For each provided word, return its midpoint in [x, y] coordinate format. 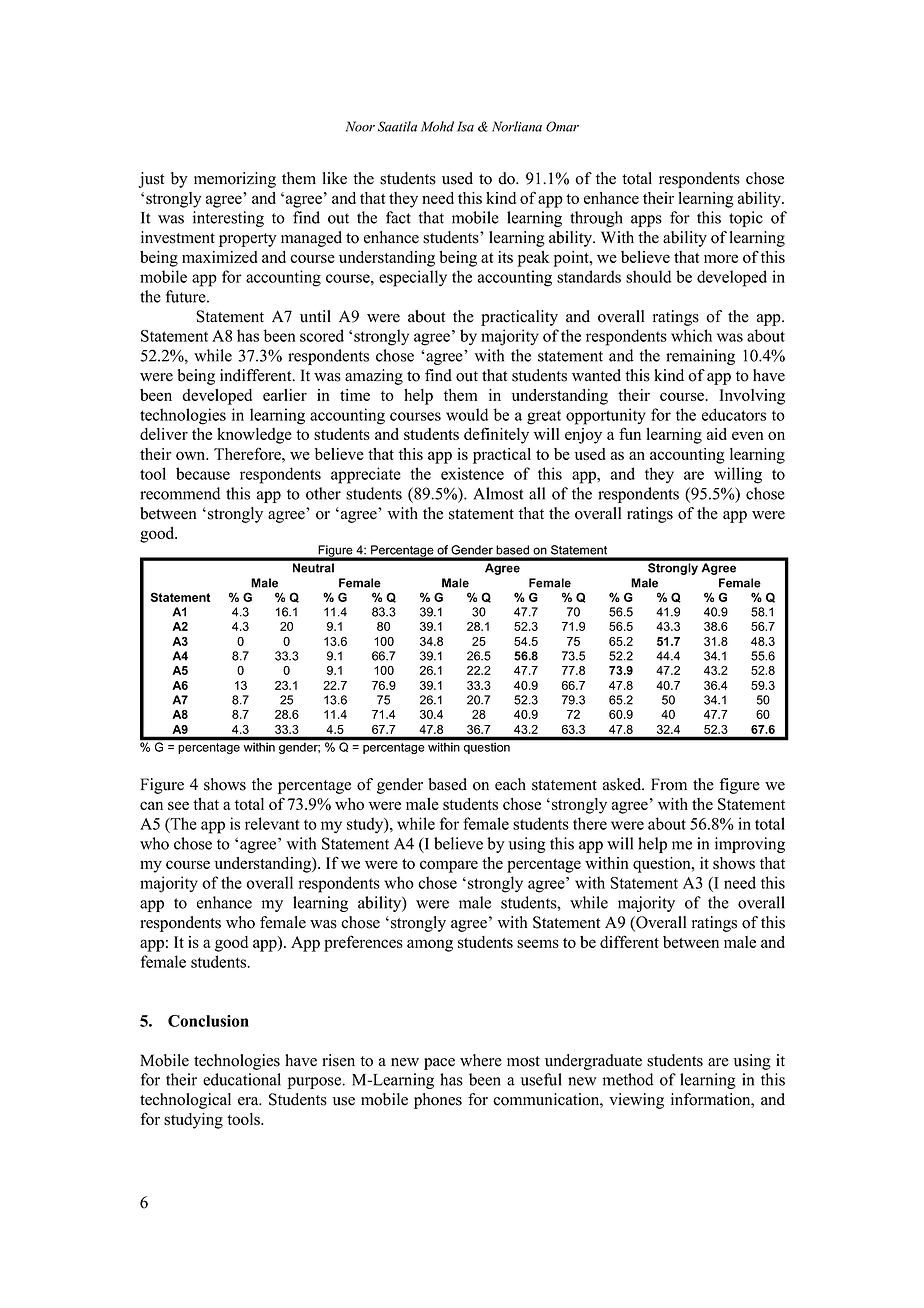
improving [750, 845]
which [691, 335]
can [151, 805]
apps [646, 221]
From [669, 784]
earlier [285, 395]
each [510, 784]
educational [242, 1079]
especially [413, 278]
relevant [272, 823]
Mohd [437, 126]
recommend [180, 493]
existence [472, 473]
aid [717, 434]
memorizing [235, 180]
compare [449, 866]
